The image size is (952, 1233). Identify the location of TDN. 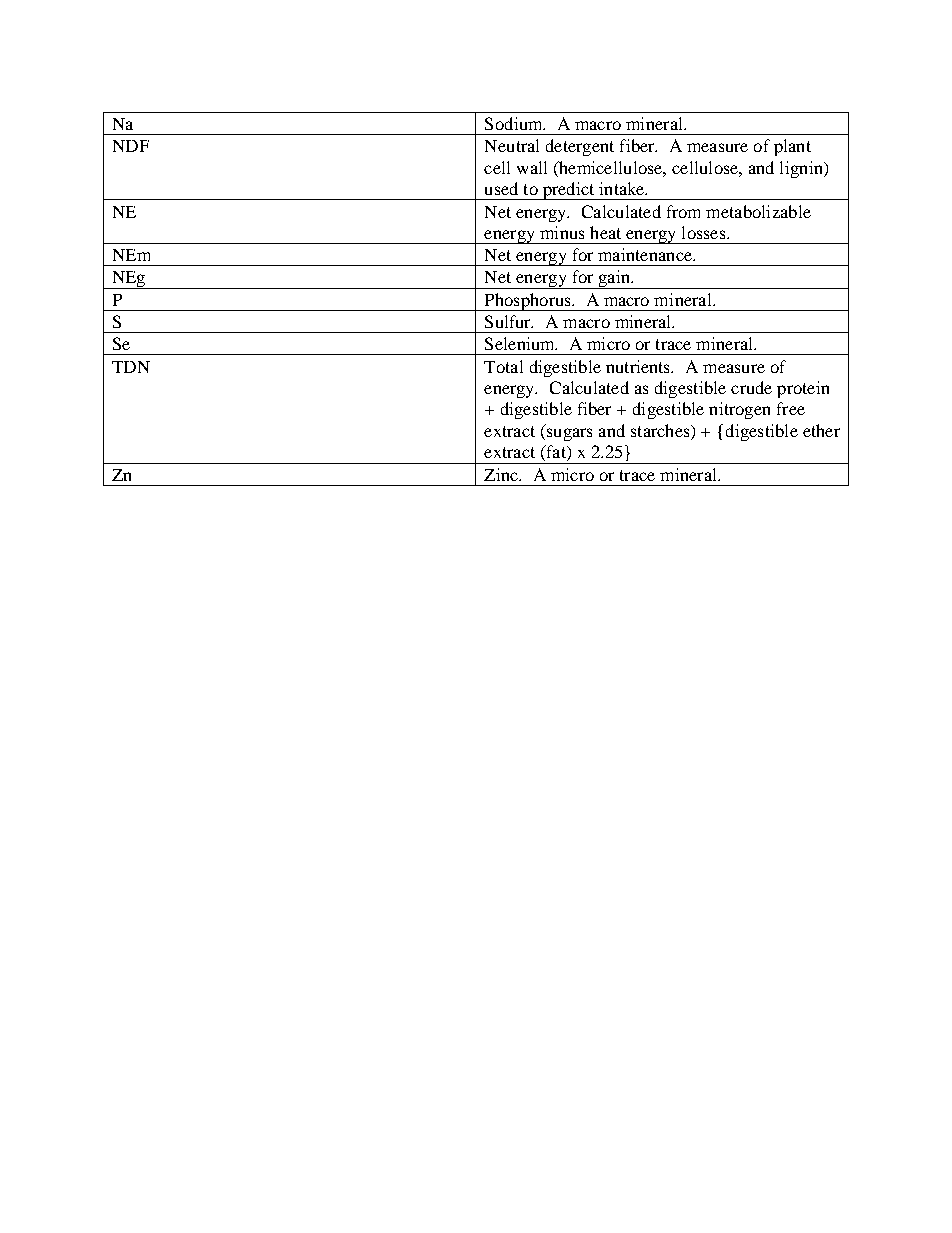
(131, 367).
